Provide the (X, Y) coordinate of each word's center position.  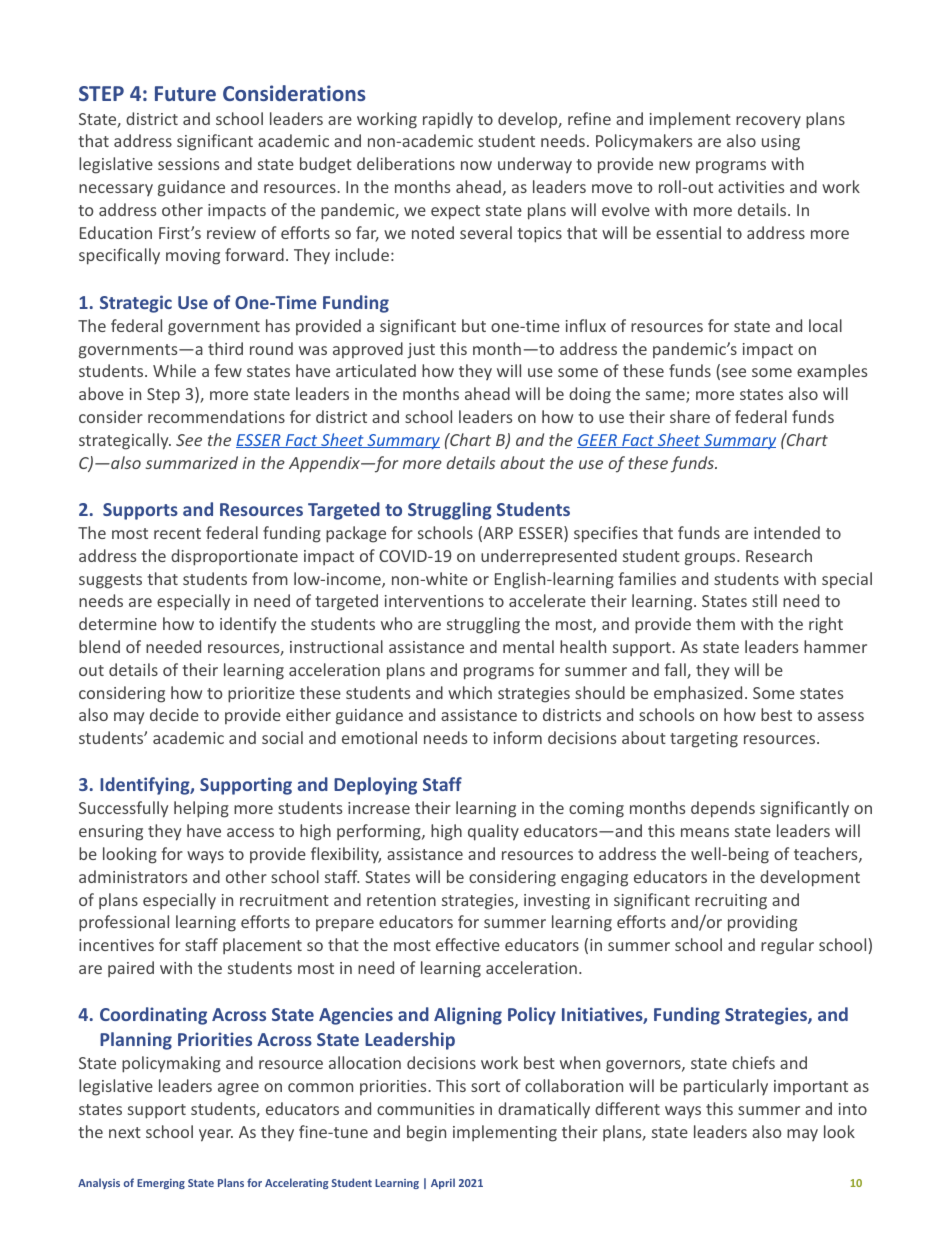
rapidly (448, 120)
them (715, 623)
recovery (768, 122)
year (216, 1135)
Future (185, 93)
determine (118, 623)
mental (528, 646)
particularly (726, 1087)
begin (426, 1133)
